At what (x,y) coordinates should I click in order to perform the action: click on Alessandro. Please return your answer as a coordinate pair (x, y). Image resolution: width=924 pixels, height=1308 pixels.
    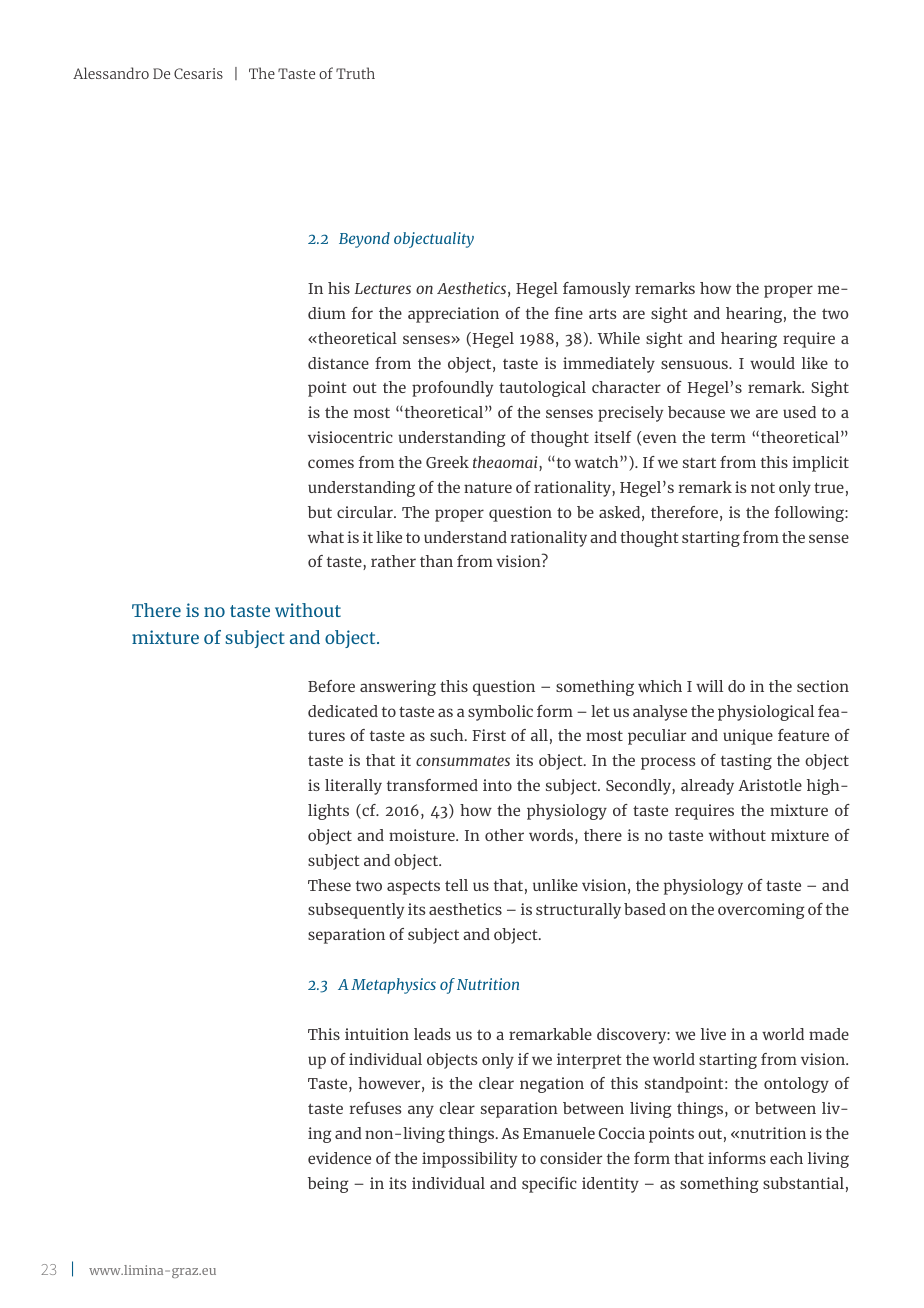
    Looking at the image, I should click on (111, 73).
